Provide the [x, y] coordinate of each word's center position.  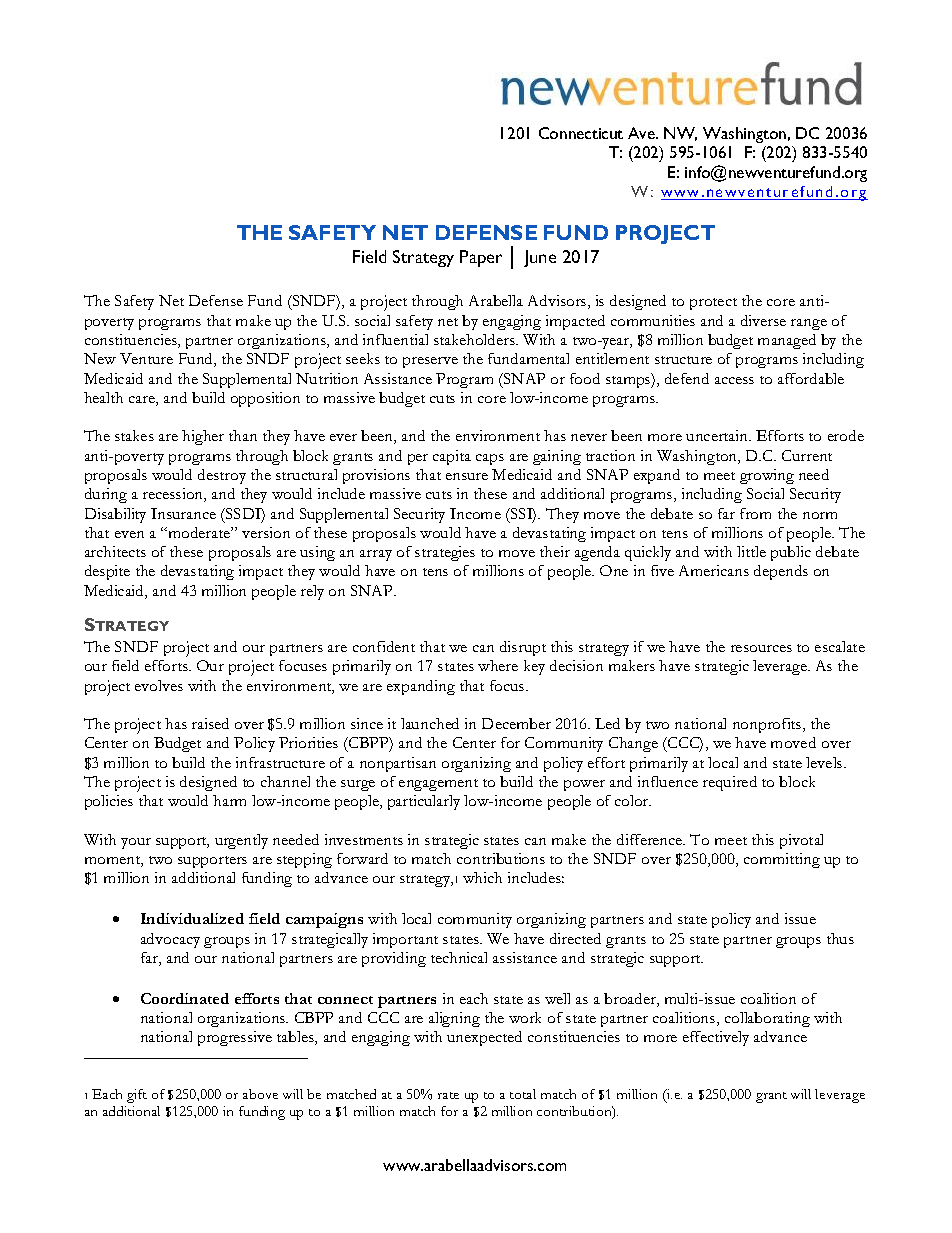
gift [137, 1096]
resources [761, 648]
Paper [481, 258]
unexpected [484, 1038]
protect [713, 304]
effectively [716, 1038]
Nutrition [327, 378]
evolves [159, 685]
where [498, 665]
